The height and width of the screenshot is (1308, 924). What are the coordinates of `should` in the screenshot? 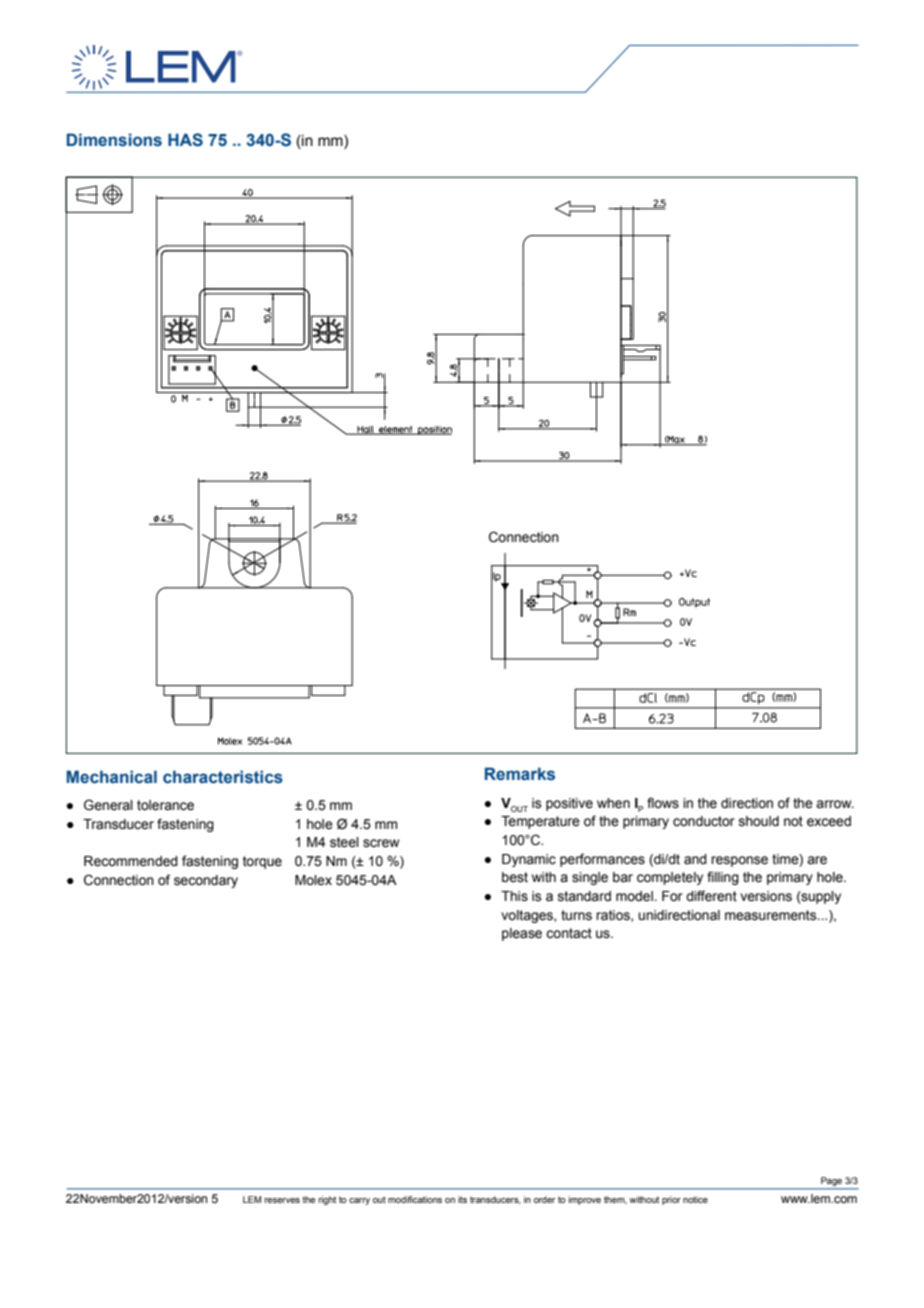 It's located at (759, 821).
